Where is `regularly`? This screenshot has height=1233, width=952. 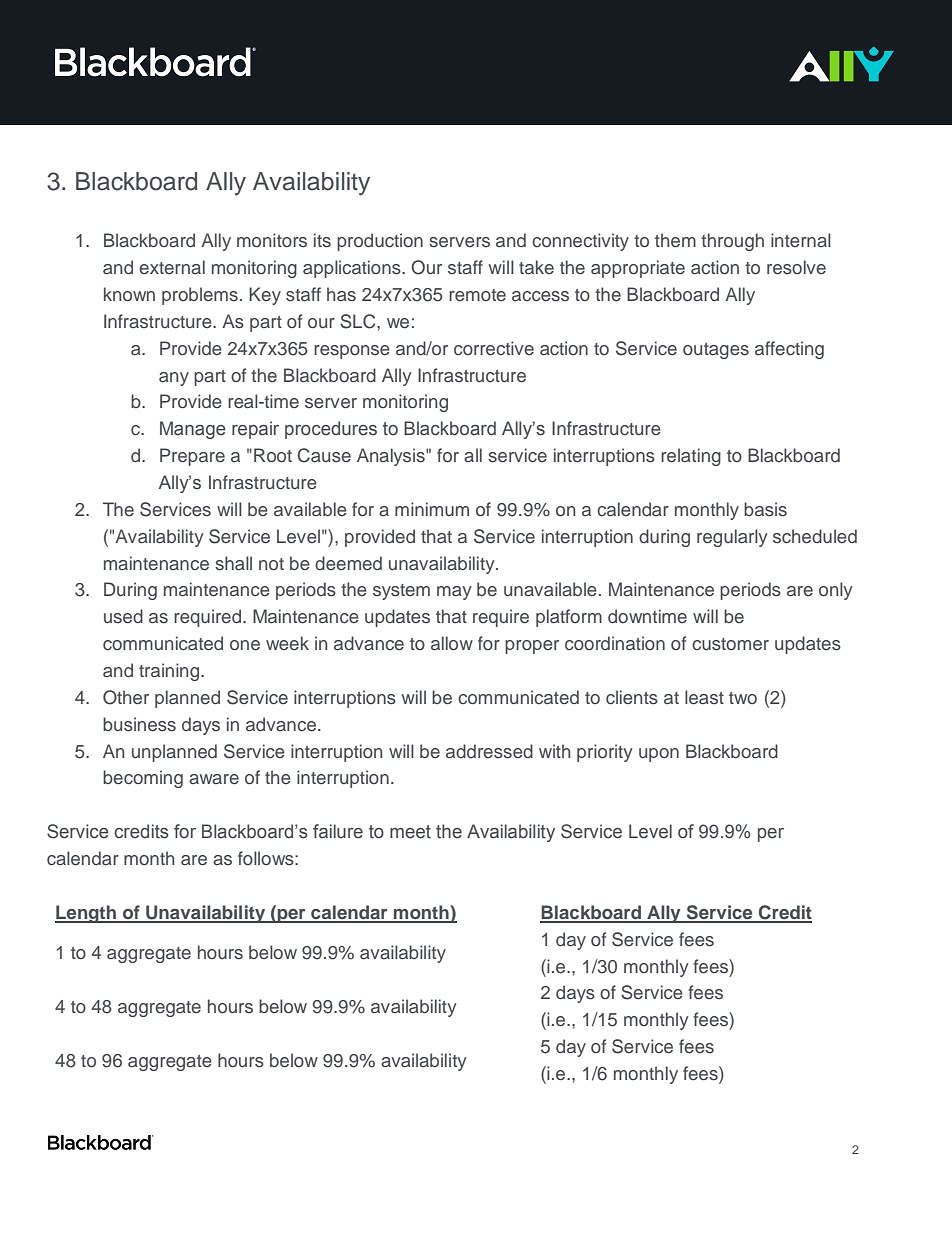 regularly is located at coordinates (732, 538).
